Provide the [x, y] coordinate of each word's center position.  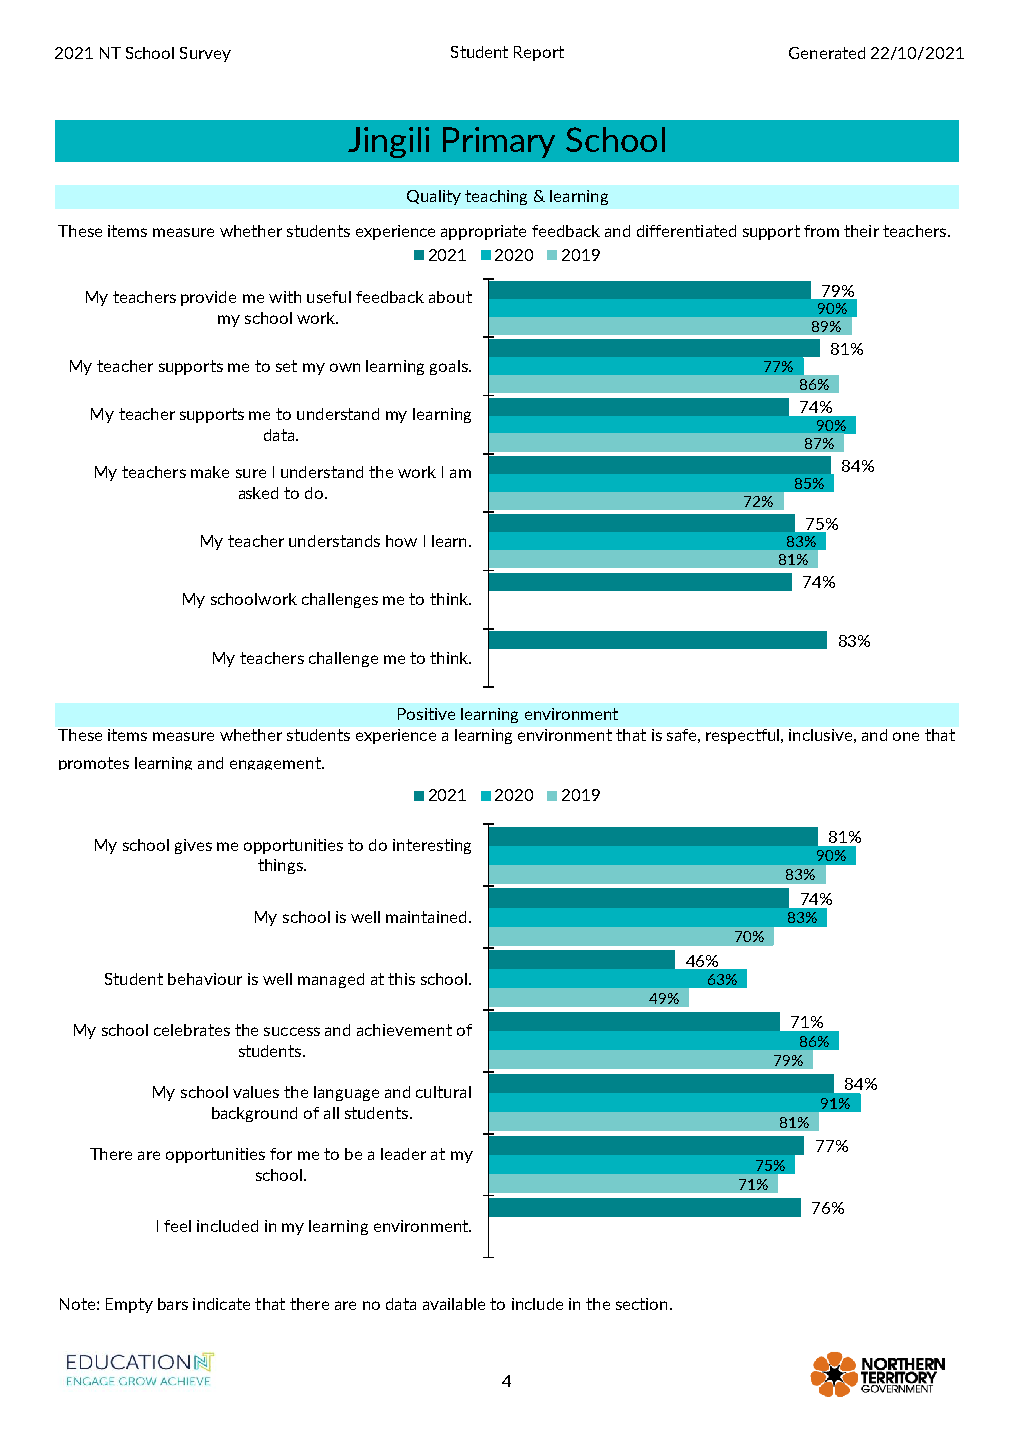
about [450, 297]
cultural [443, 1092]
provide [208, 298]
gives [193, 846]
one [906, 736]
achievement [404, 1030]
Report [539, 53]
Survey [205, 54]
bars [173, 1304]
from [821, 231]
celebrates [192, 1030]
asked [258, 493]
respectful [742, 736]
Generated [827, 53]
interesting [432, 846]
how [401, 541]
